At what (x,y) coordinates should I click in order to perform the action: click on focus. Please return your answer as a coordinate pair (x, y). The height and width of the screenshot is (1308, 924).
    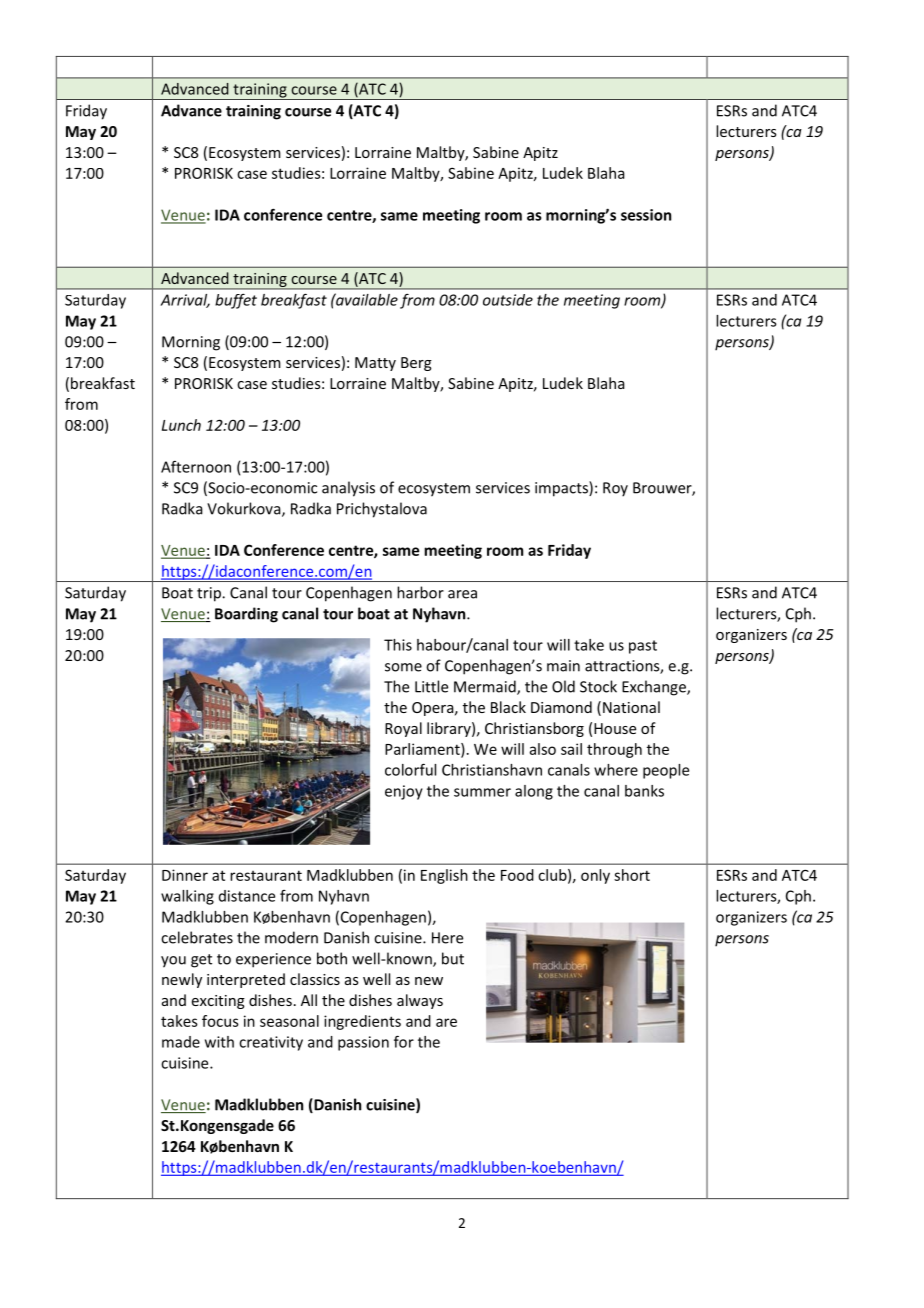
    Looking at the image, I should click on (220, 1021).
